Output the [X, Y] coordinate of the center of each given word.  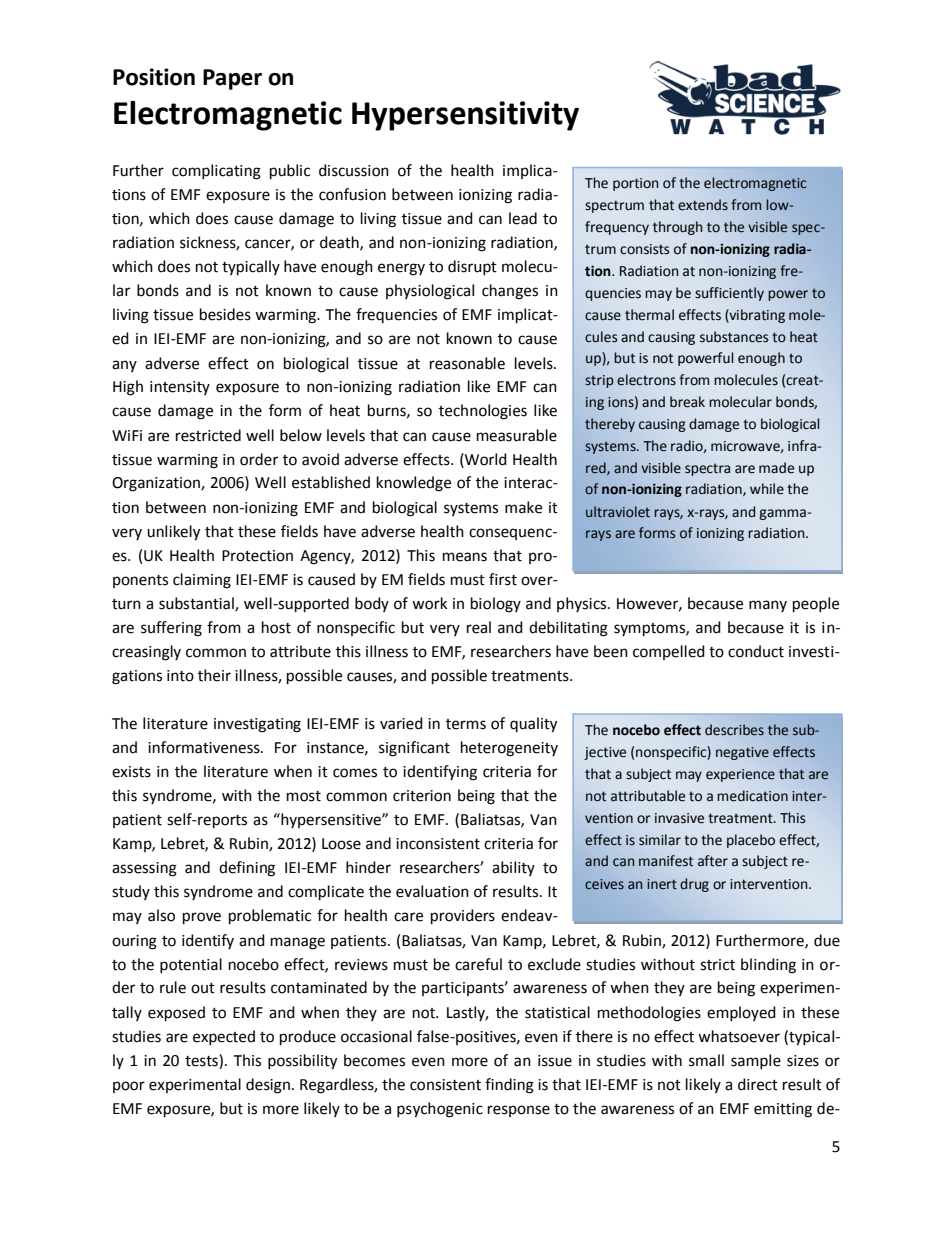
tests [202, 1061]
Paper [232, 79]
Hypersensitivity [465, 116]
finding [509, 1086]
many [768, 606]
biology [496, 605]
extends [703, 205]
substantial [197, 604]
